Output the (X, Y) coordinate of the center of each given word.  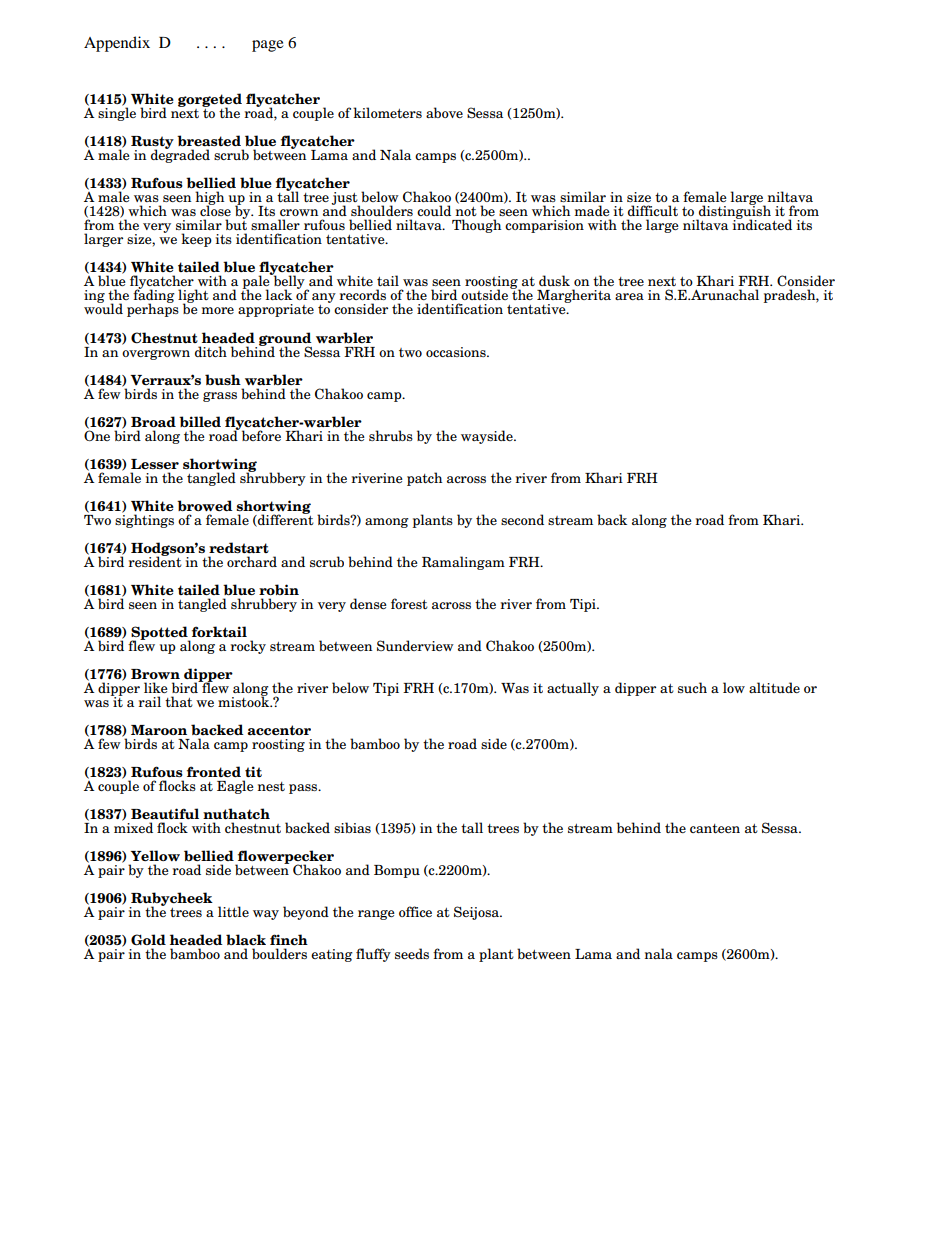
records (362, 294)
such (692, 687)
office (415, 911)
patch (424, 479)
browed (205, 505)
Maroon (159, 730)
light (193, 297)
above (444, 112)
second (522, 519)
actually (573, 689)
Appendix (117, 44)
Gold (148, 940)
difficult (653, 210)
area (629, 296)
